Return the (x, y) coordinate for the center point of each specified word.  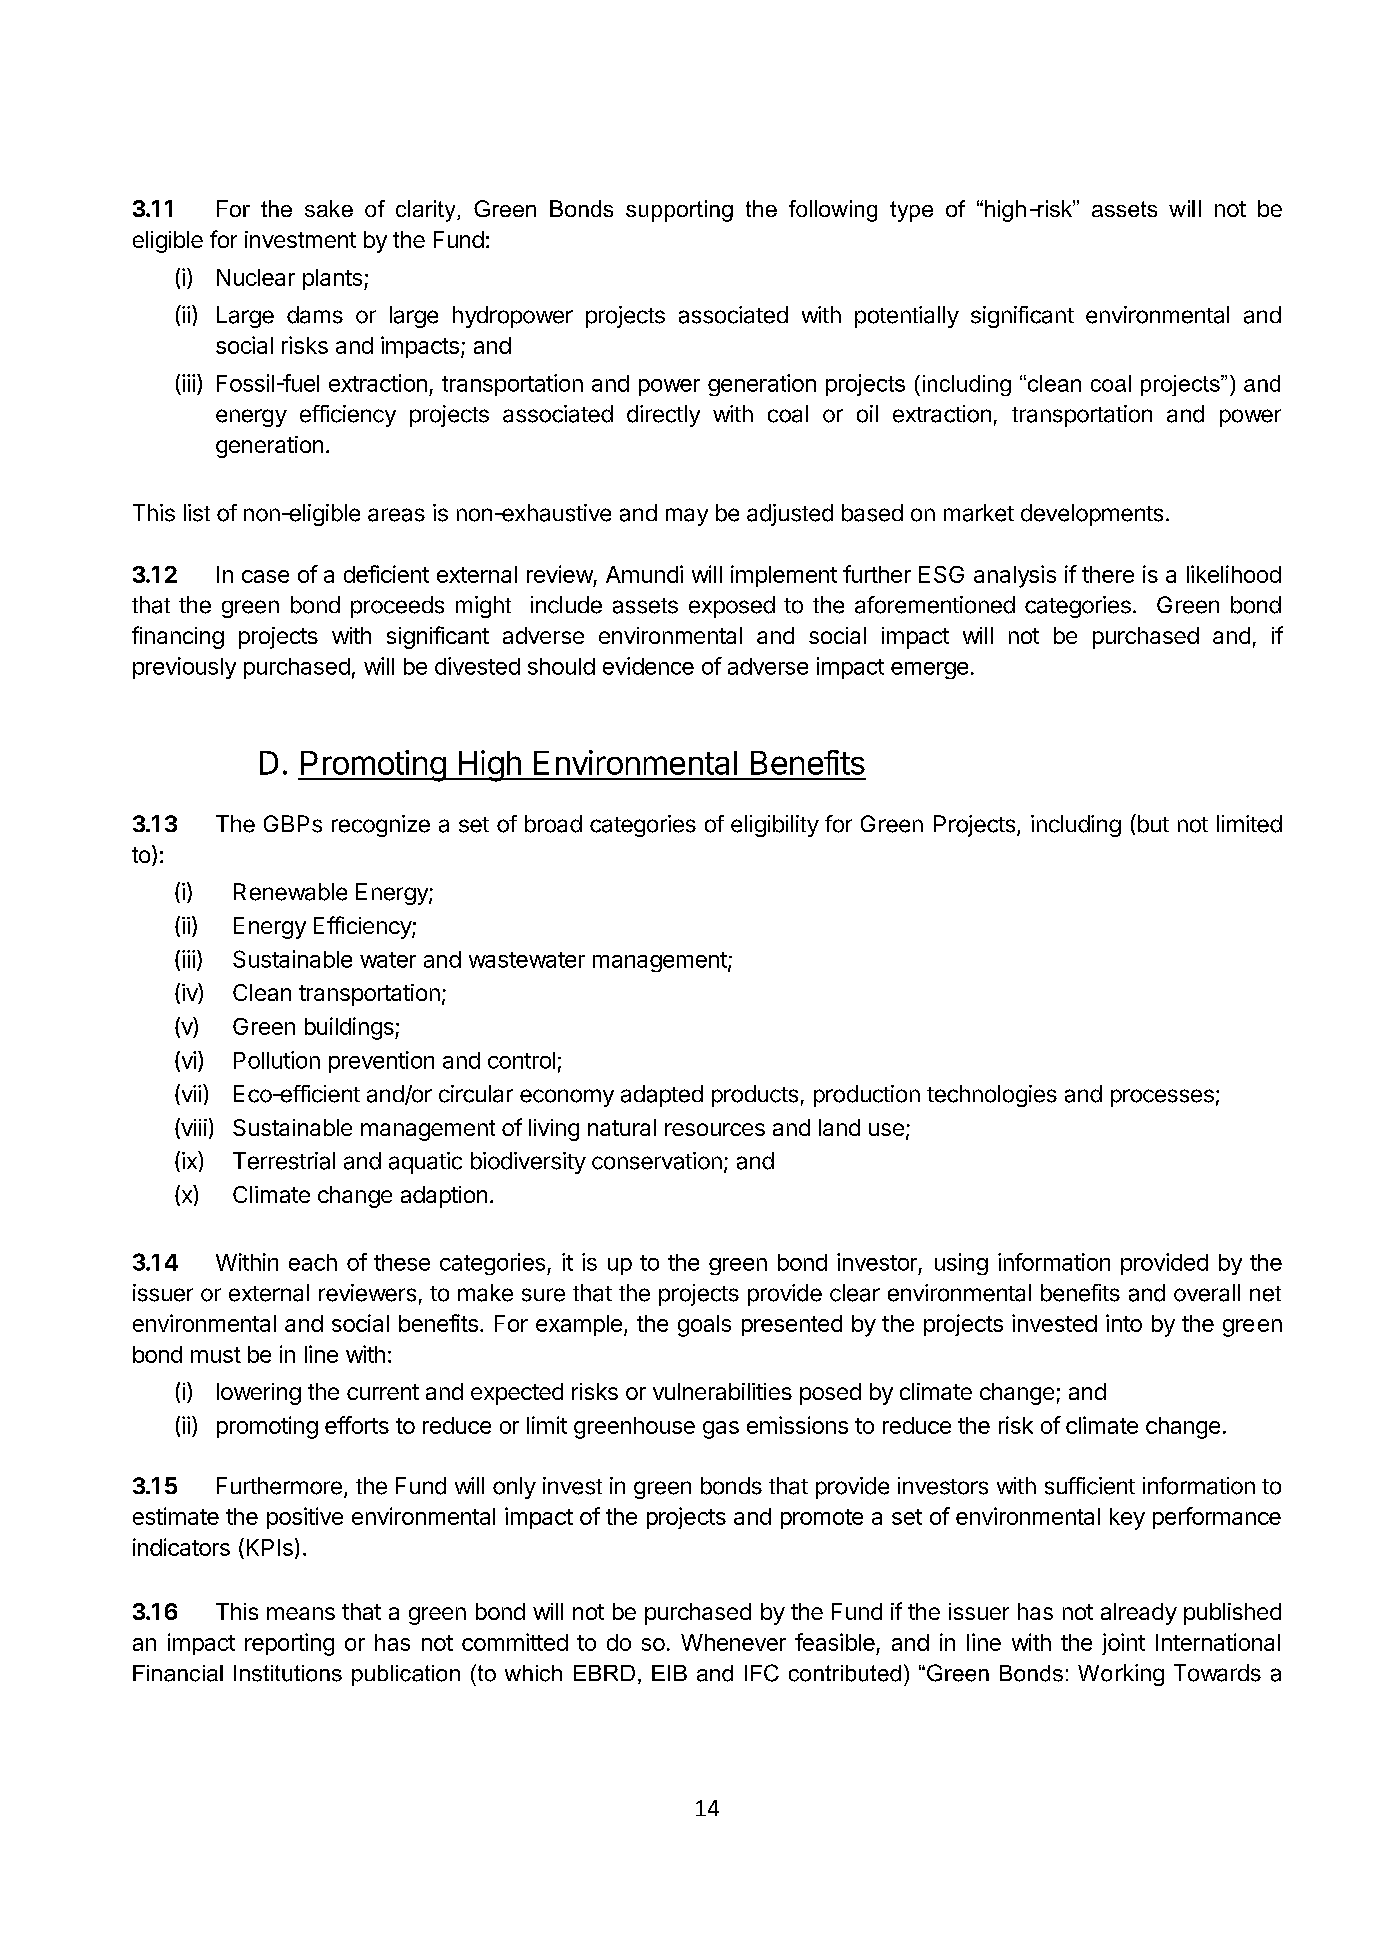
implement (784, 576)
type (911, 211)
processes (1162, 1098)
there (1108, 574)
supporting (679, 211)
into (1124, 1323)
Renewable (290, 892)
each (313, 1262)
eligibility (775, 826)
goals (704, 1326)
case (265, 576)
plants (332, 279)
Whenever (733, 1642)
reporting (289, 1644)
